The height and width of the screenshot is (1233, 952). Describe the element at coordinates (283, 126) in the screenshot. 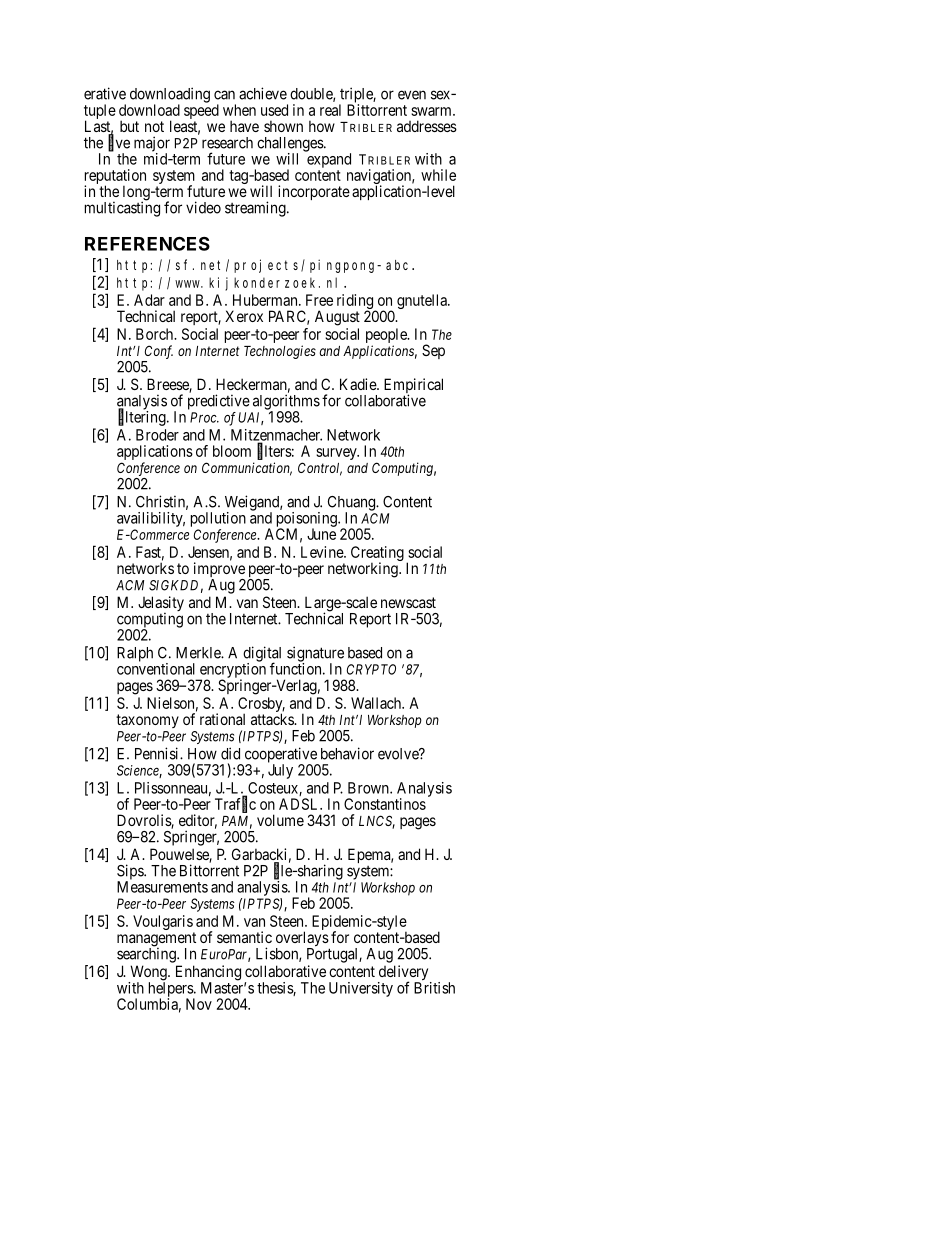

I see `shown` at that location.
